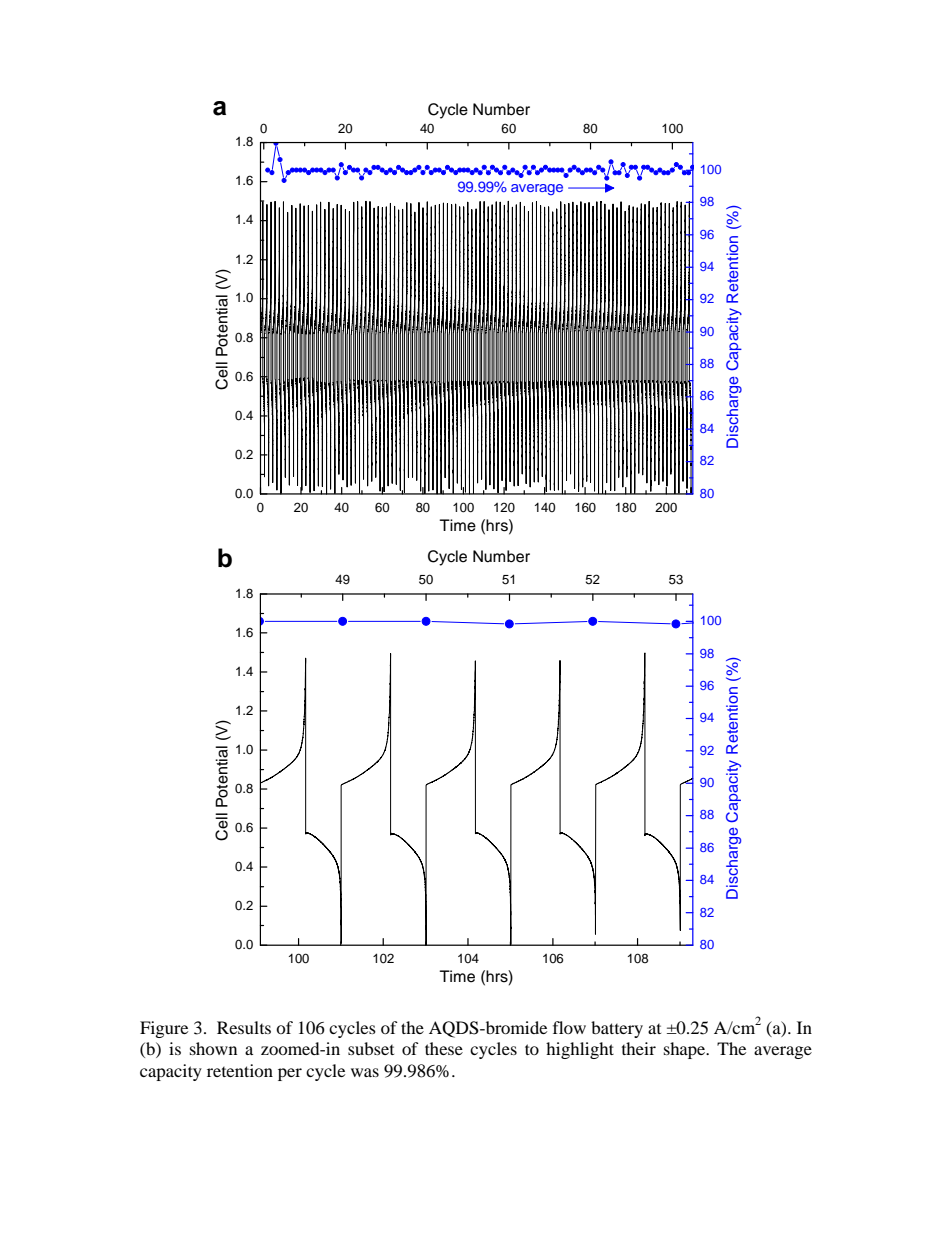 The image size is (952, 1233). What do you see at coordinates (617, 1029) in the image?
I see `battery` at bounding box center [617, 1029].
